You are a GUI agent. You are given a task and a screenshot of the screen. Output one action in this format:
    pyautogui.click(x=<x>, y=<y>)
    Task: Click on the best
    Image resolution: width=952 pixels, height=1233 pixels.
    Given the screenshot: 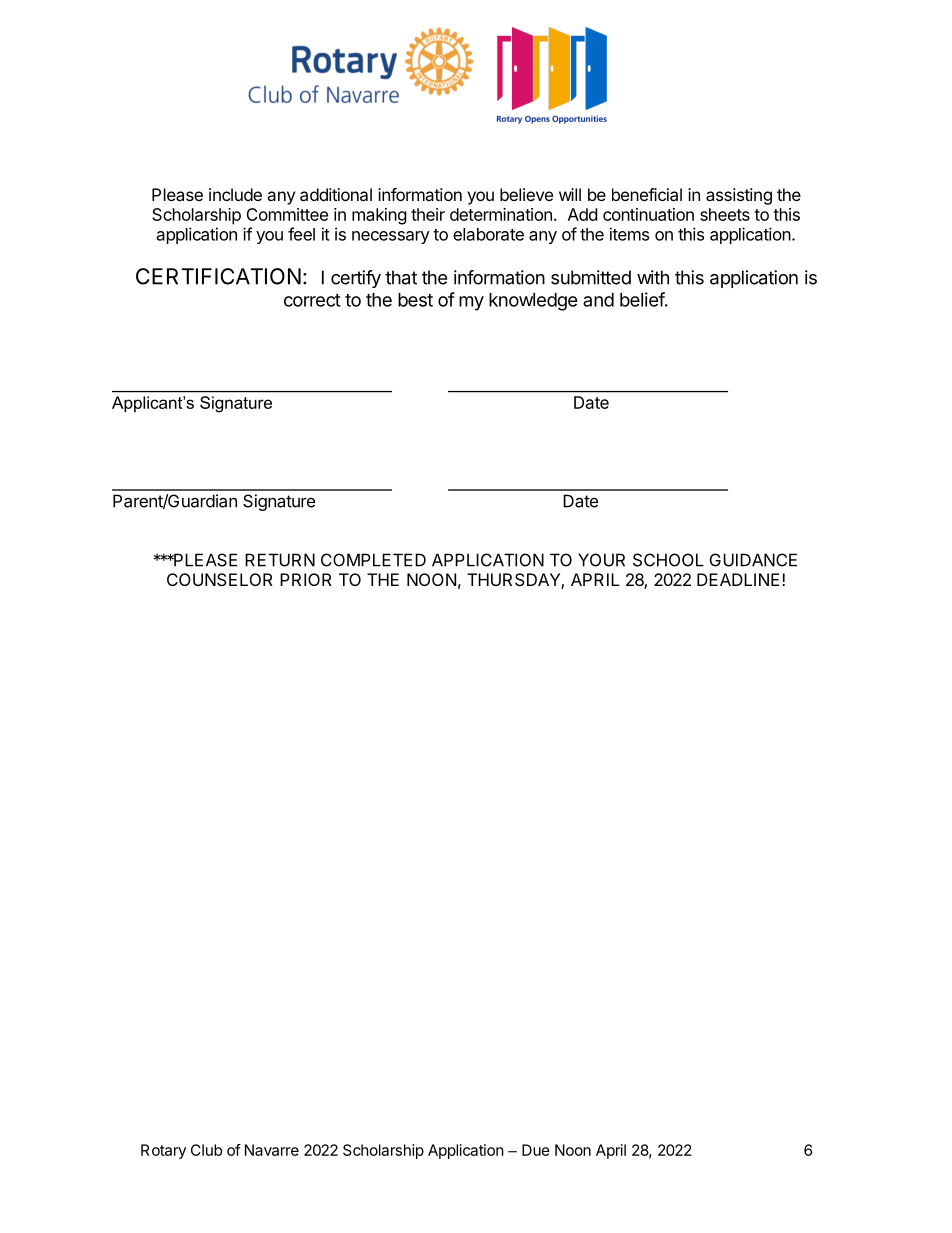 What is the action you would take?
    pyautogui.click(x=415, y=300)
